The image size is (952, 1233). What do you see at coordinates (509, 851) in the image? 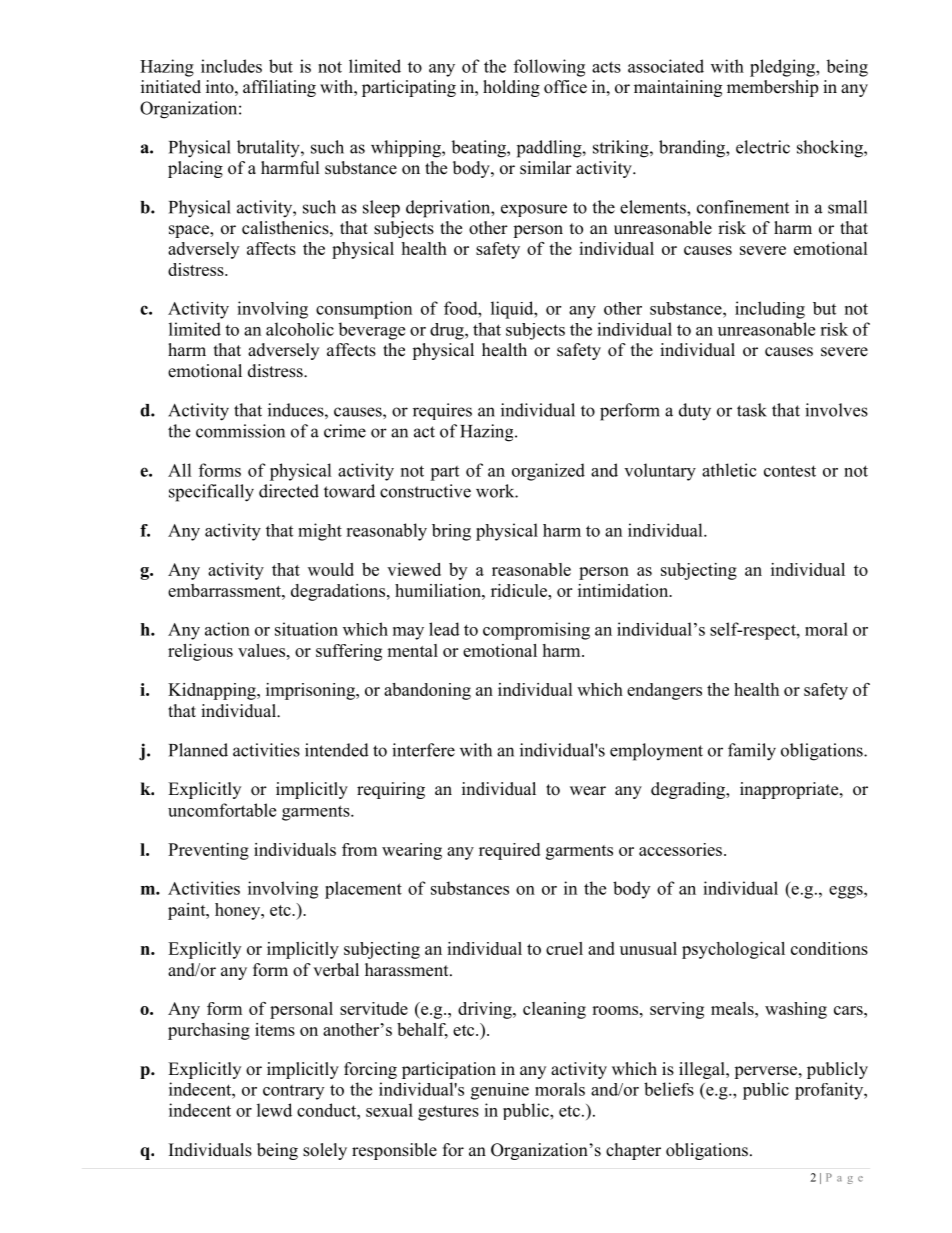
I see `required` at bounding box center [509, 851].
